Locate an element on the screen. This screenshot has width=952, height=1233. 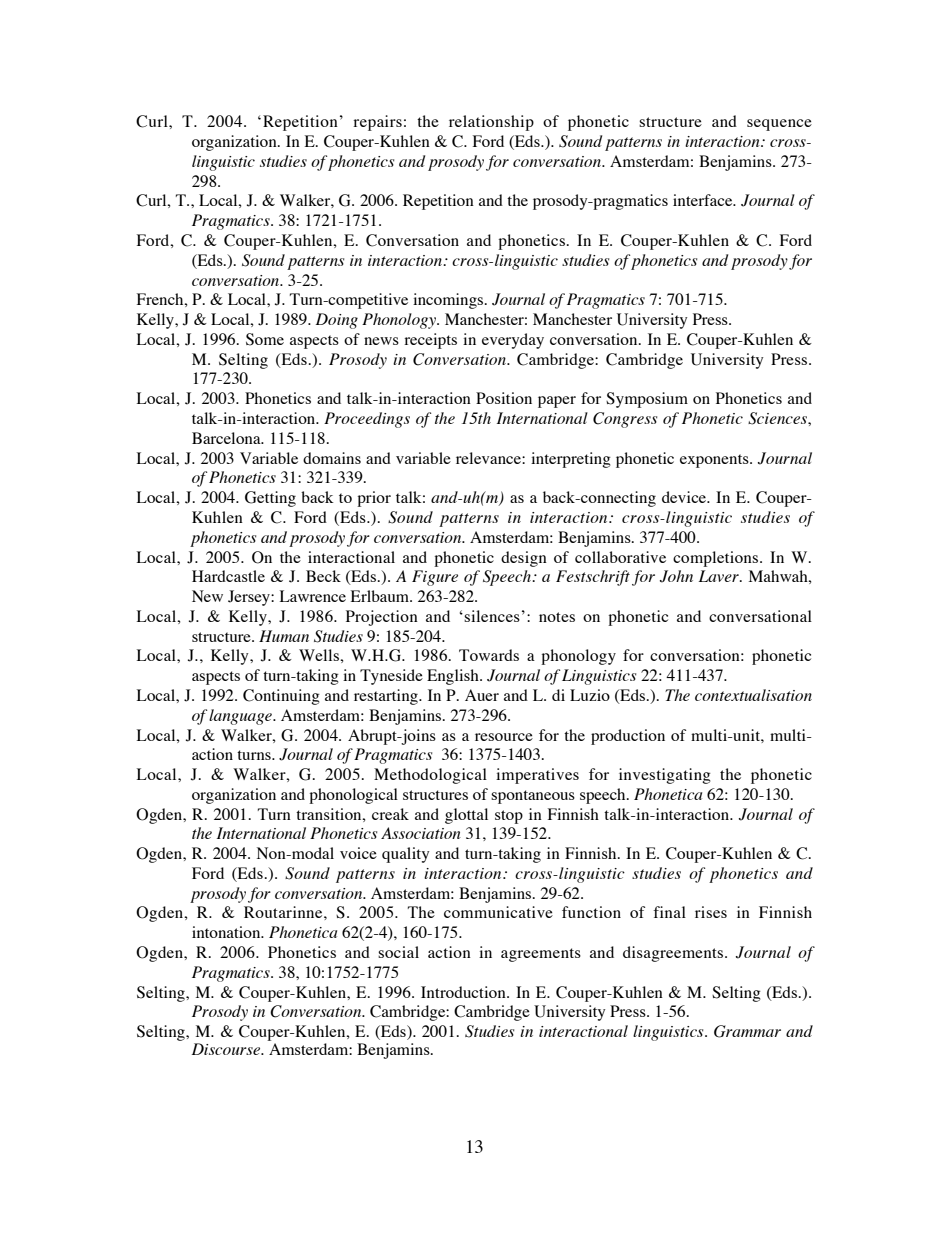
Lawrence is located at coordinates (313, 596).
